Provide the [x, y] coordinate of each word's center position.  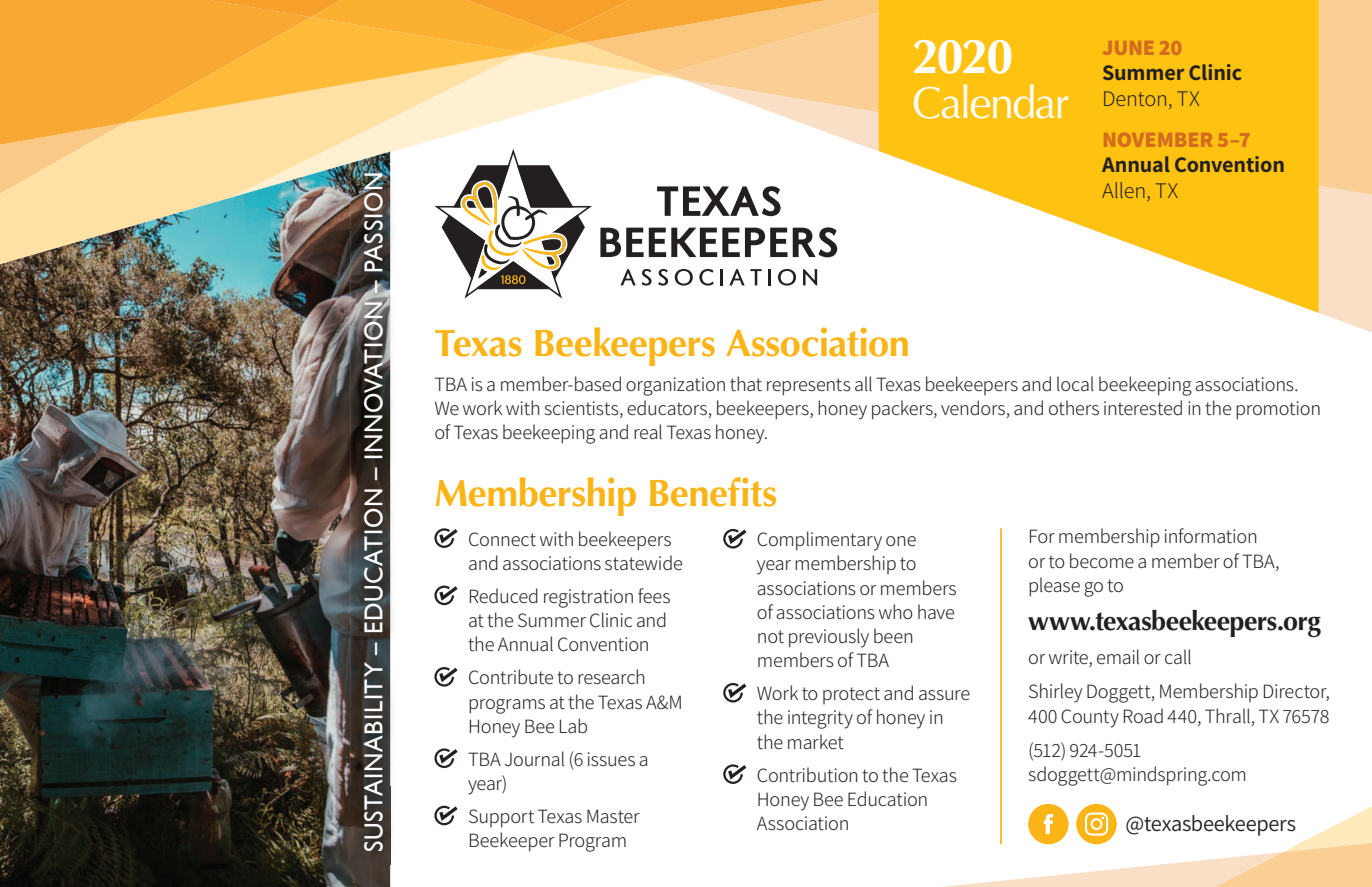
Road [1143, 716]
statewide [643, 563]
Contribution [807, 775]
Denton [1135, 98]
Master [613, 816]
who [896, 611]
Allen [1123, 190]
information [1211, 535]
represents [809, 387]
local [1075, 383]
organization [675, 386]
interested [1143, 408]
